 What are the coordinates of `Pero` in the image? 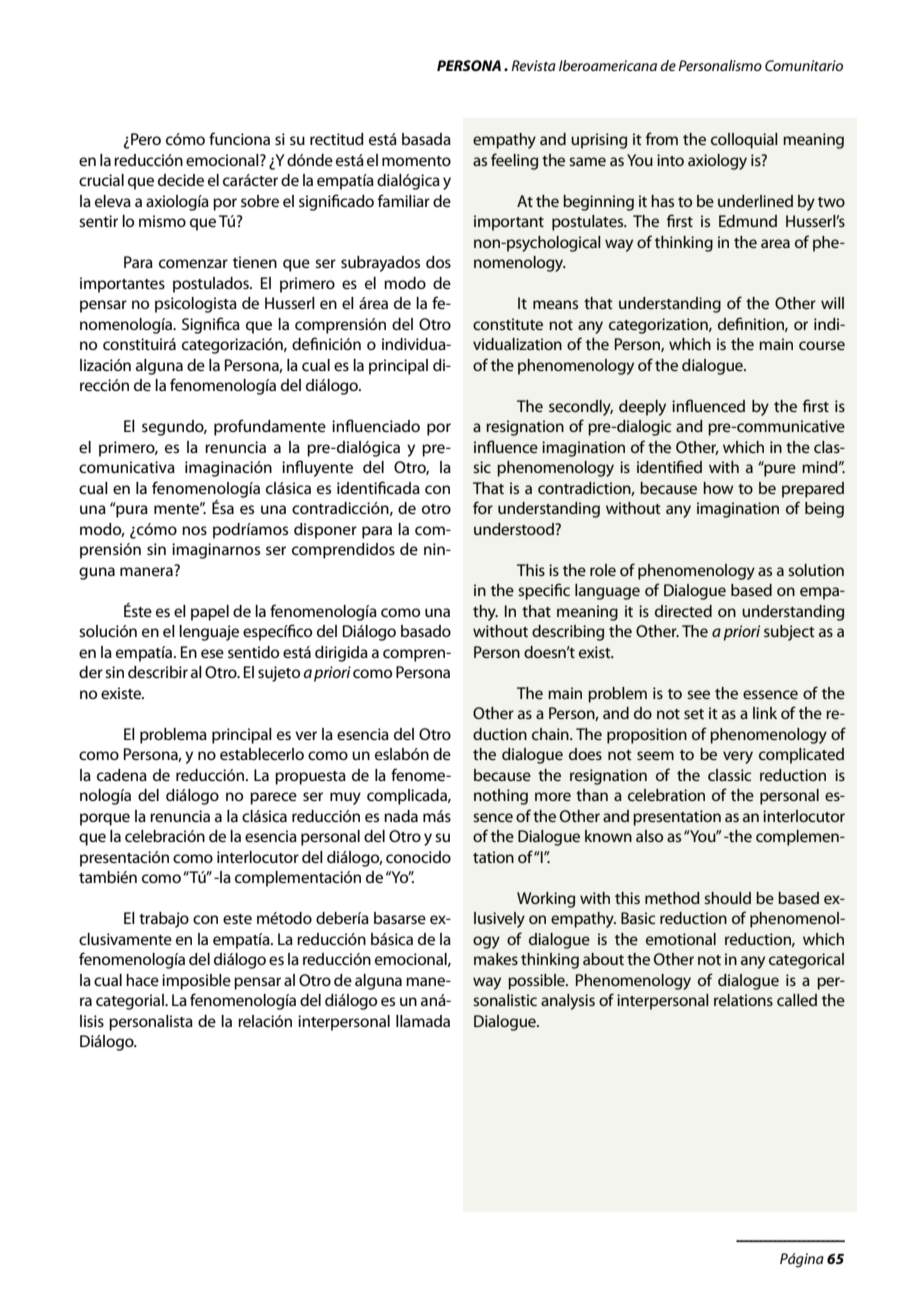 It's located at (145, 140).
